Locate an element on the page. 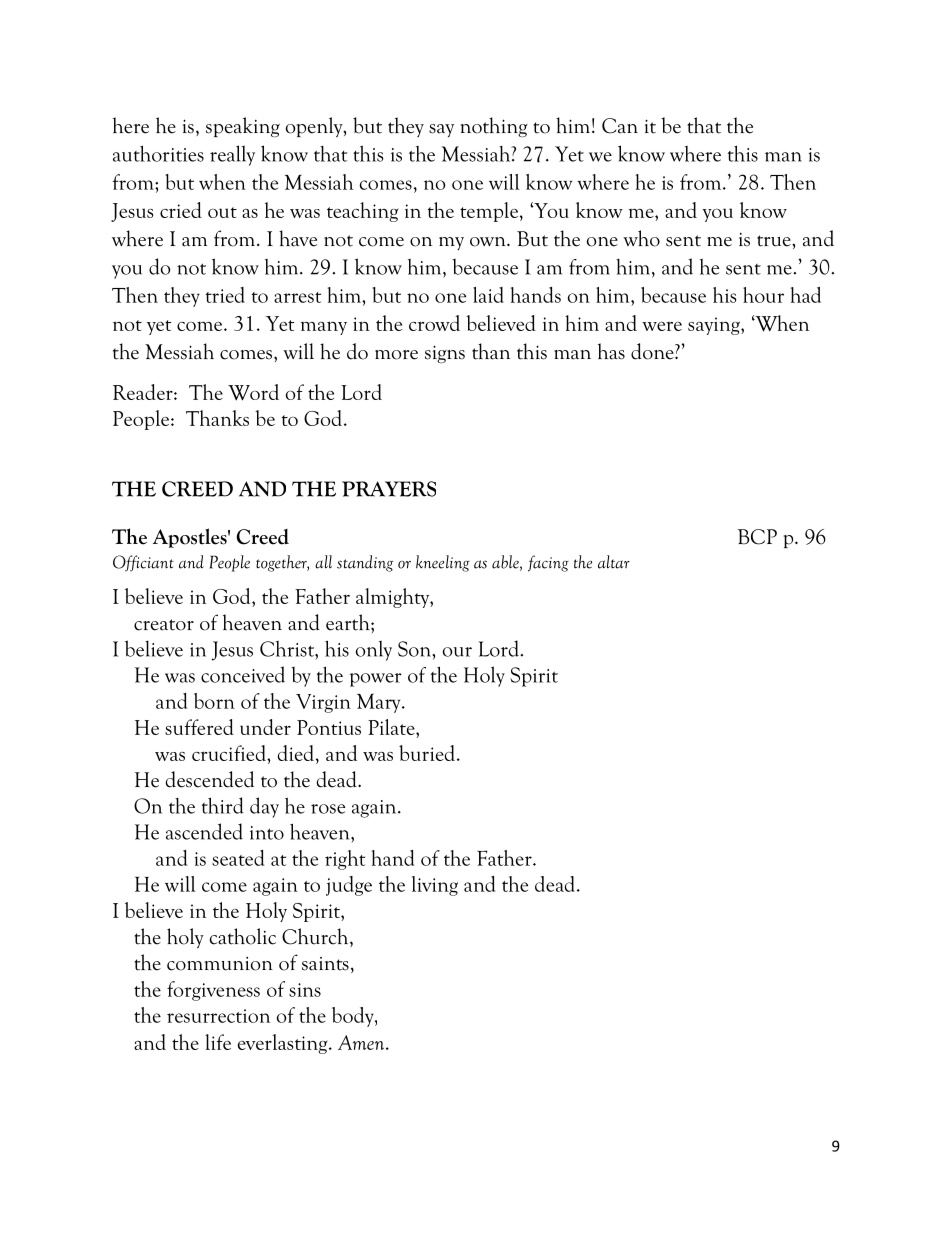 The image size is (952, 1233). BCP is located at coordinates (757, 537).
